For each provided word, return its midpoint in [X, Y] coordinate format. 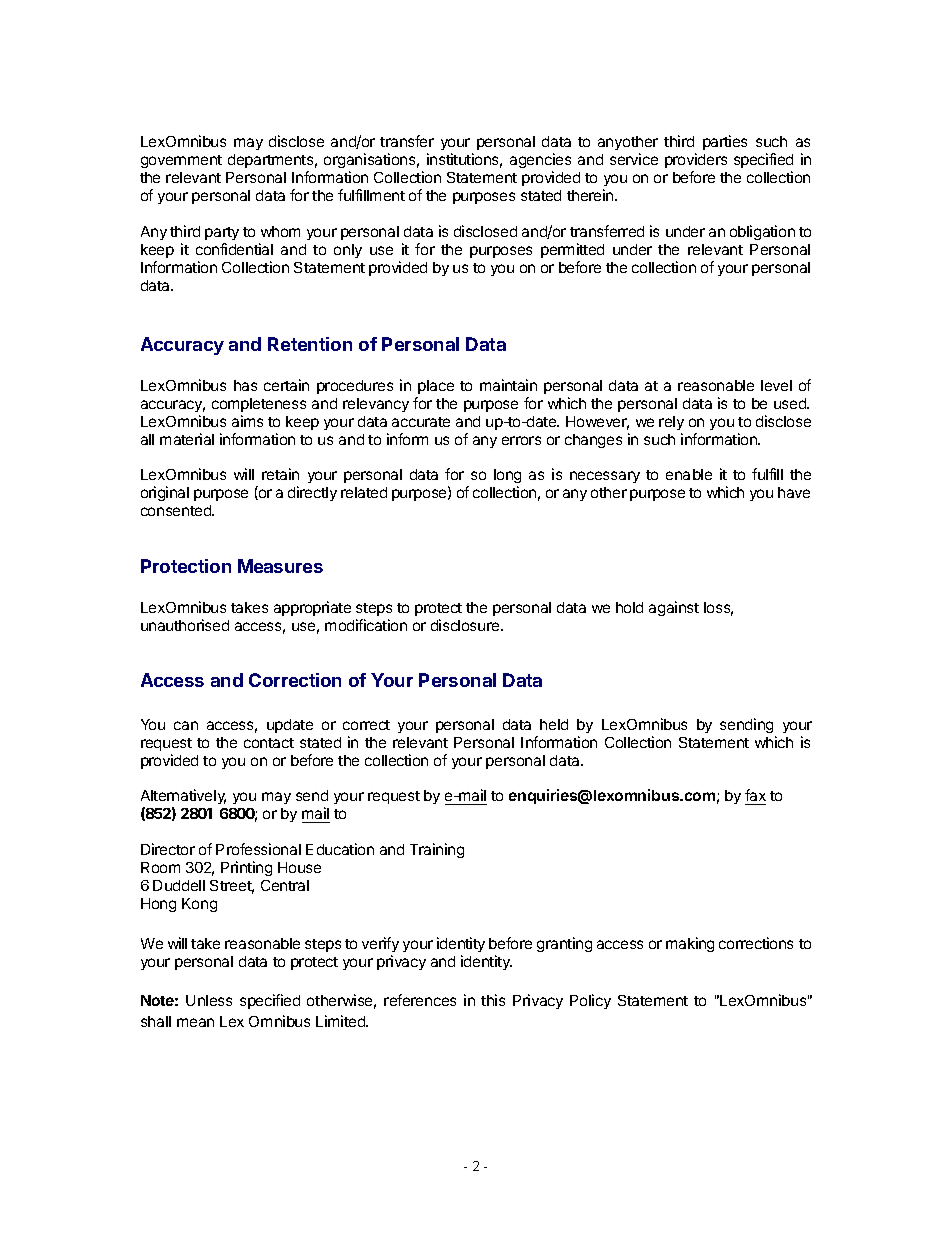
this [493, 1000]
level [776, 385]
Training [437, 850]
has [245, 385]
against [674, 608]
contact [269, 743]
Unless [209, 1000]
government [181, 161]
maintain [508, 385]
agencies [540, 162]
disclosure [466, 625]
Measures [280, 566]
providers [696, 162]
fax [755, 797]
